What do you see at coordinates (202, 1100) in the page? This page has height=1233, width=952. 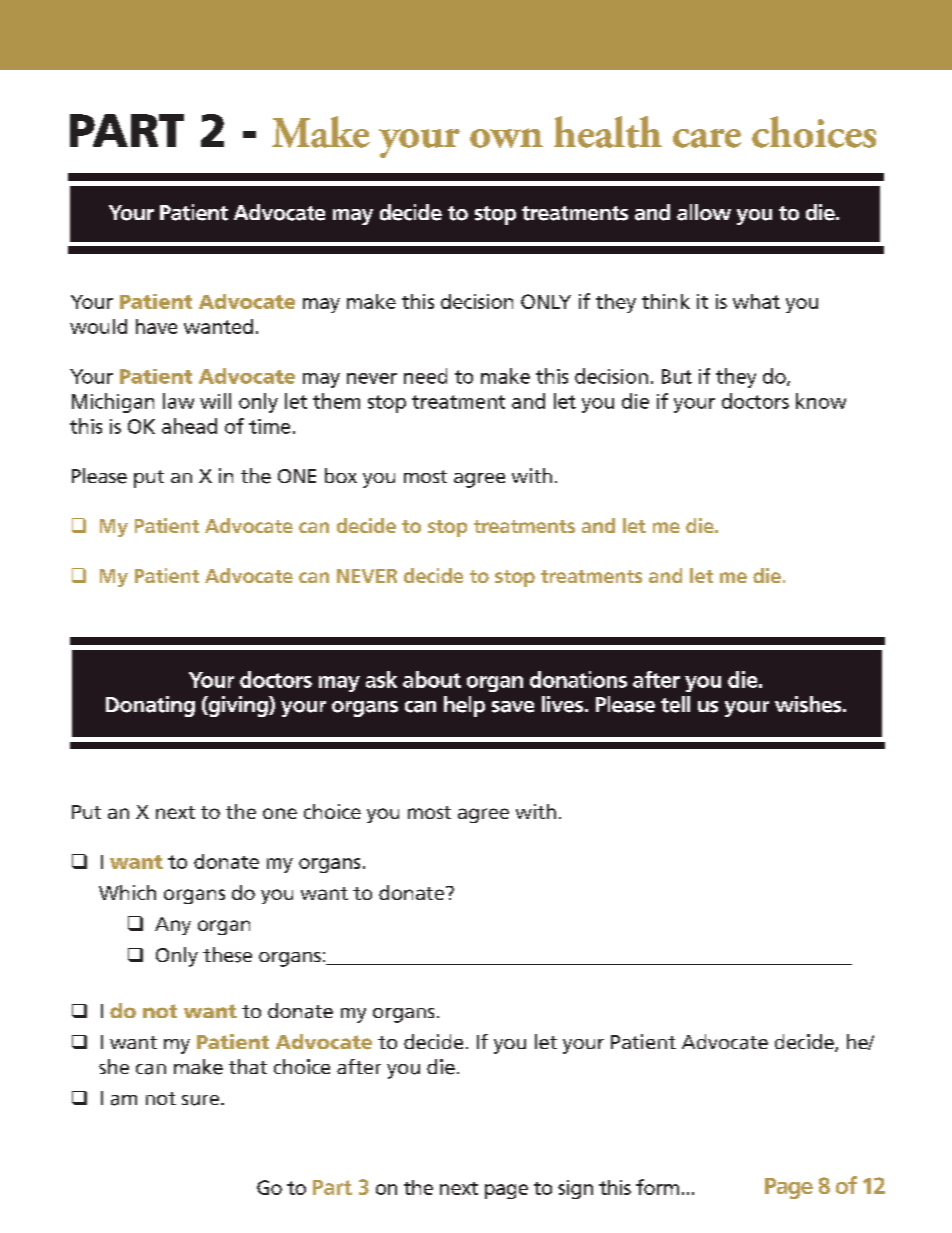 I see `sure` at bounding box center [202, 1100].
